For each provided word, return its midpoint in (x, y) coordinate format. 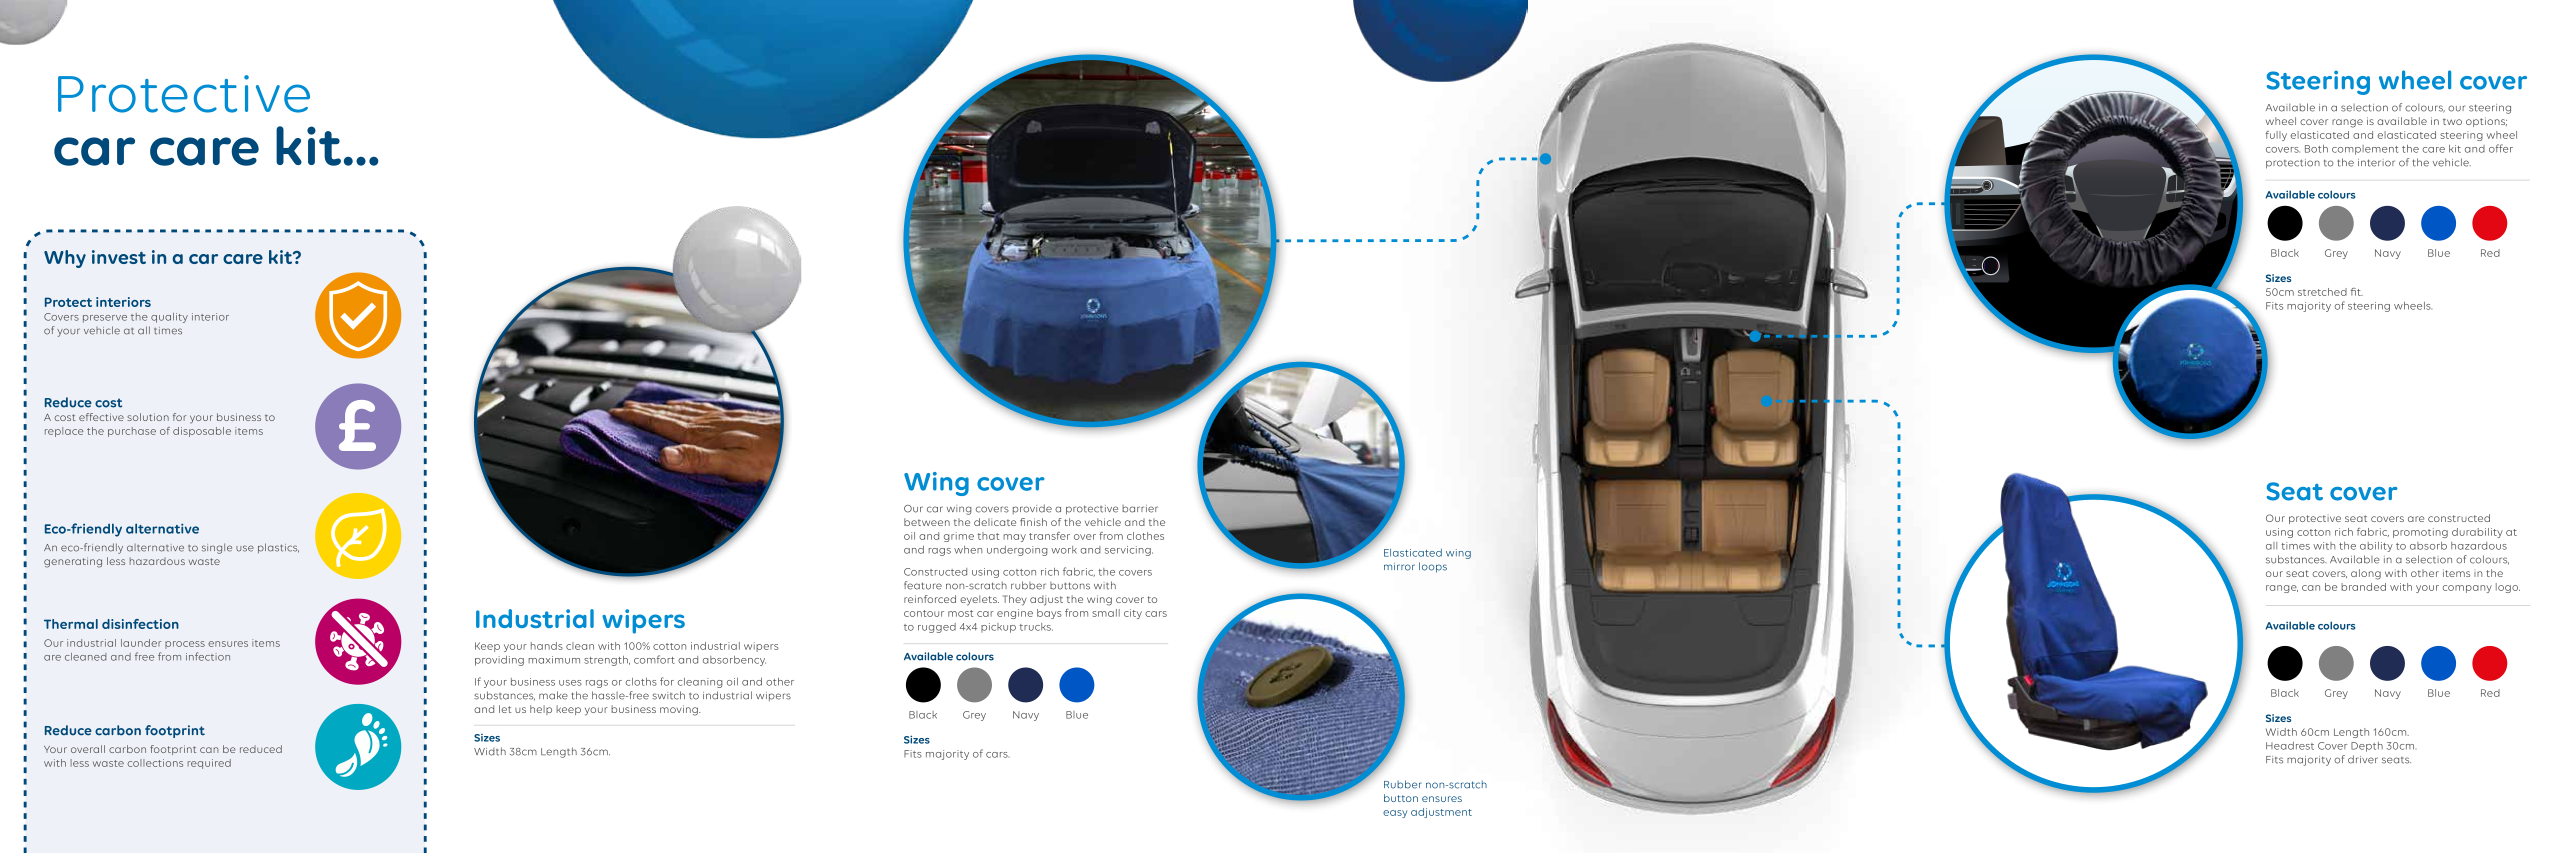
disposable (202, 432)
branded (2363, 587)
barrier (1140, 509)
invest (119, 257)
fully (2276, 136)
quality (169, 318)
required (209, 764)
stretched (2322, 292)
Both (2316, 149)
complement (2365, 150)
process (185, 645)
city (1133, 614)
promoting (2420, 533)
